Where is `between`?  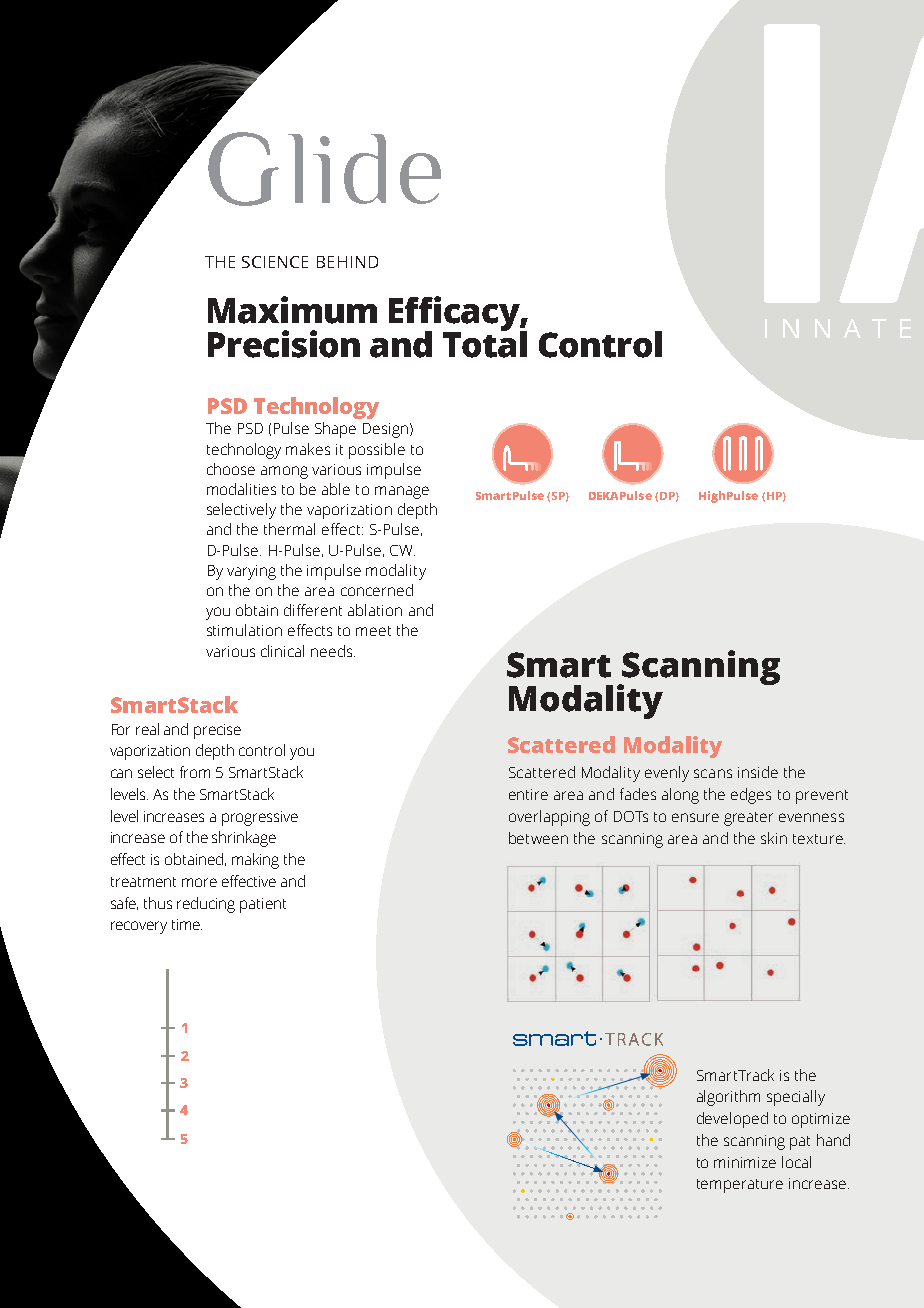
between is located at coordinates (538, 838).
